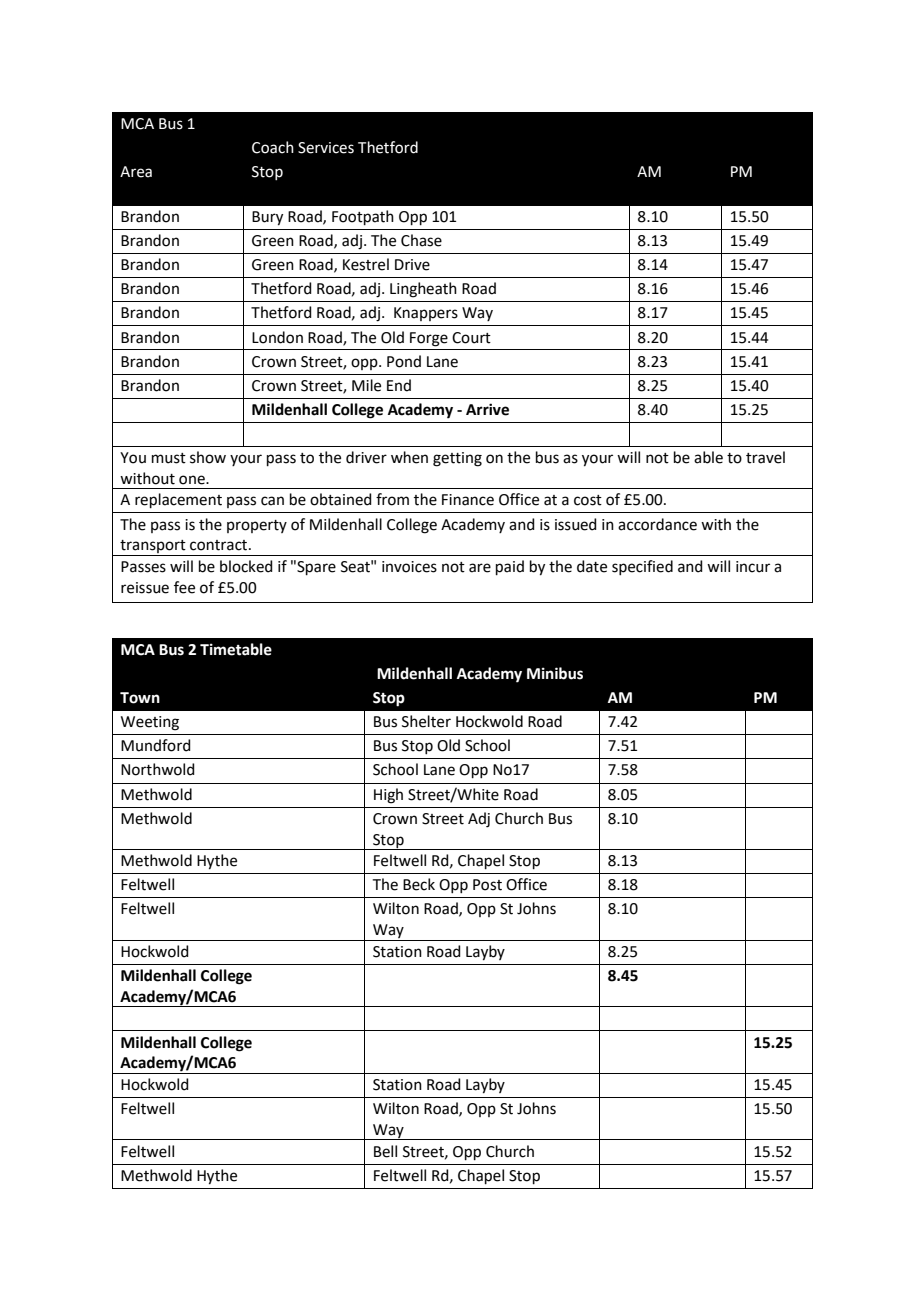 The height and width of the screenshot is (1308, 924). What do you see at coordinates (409, 567) in the screenshot?
I see `invoices` at bounding box center [409, 567].
